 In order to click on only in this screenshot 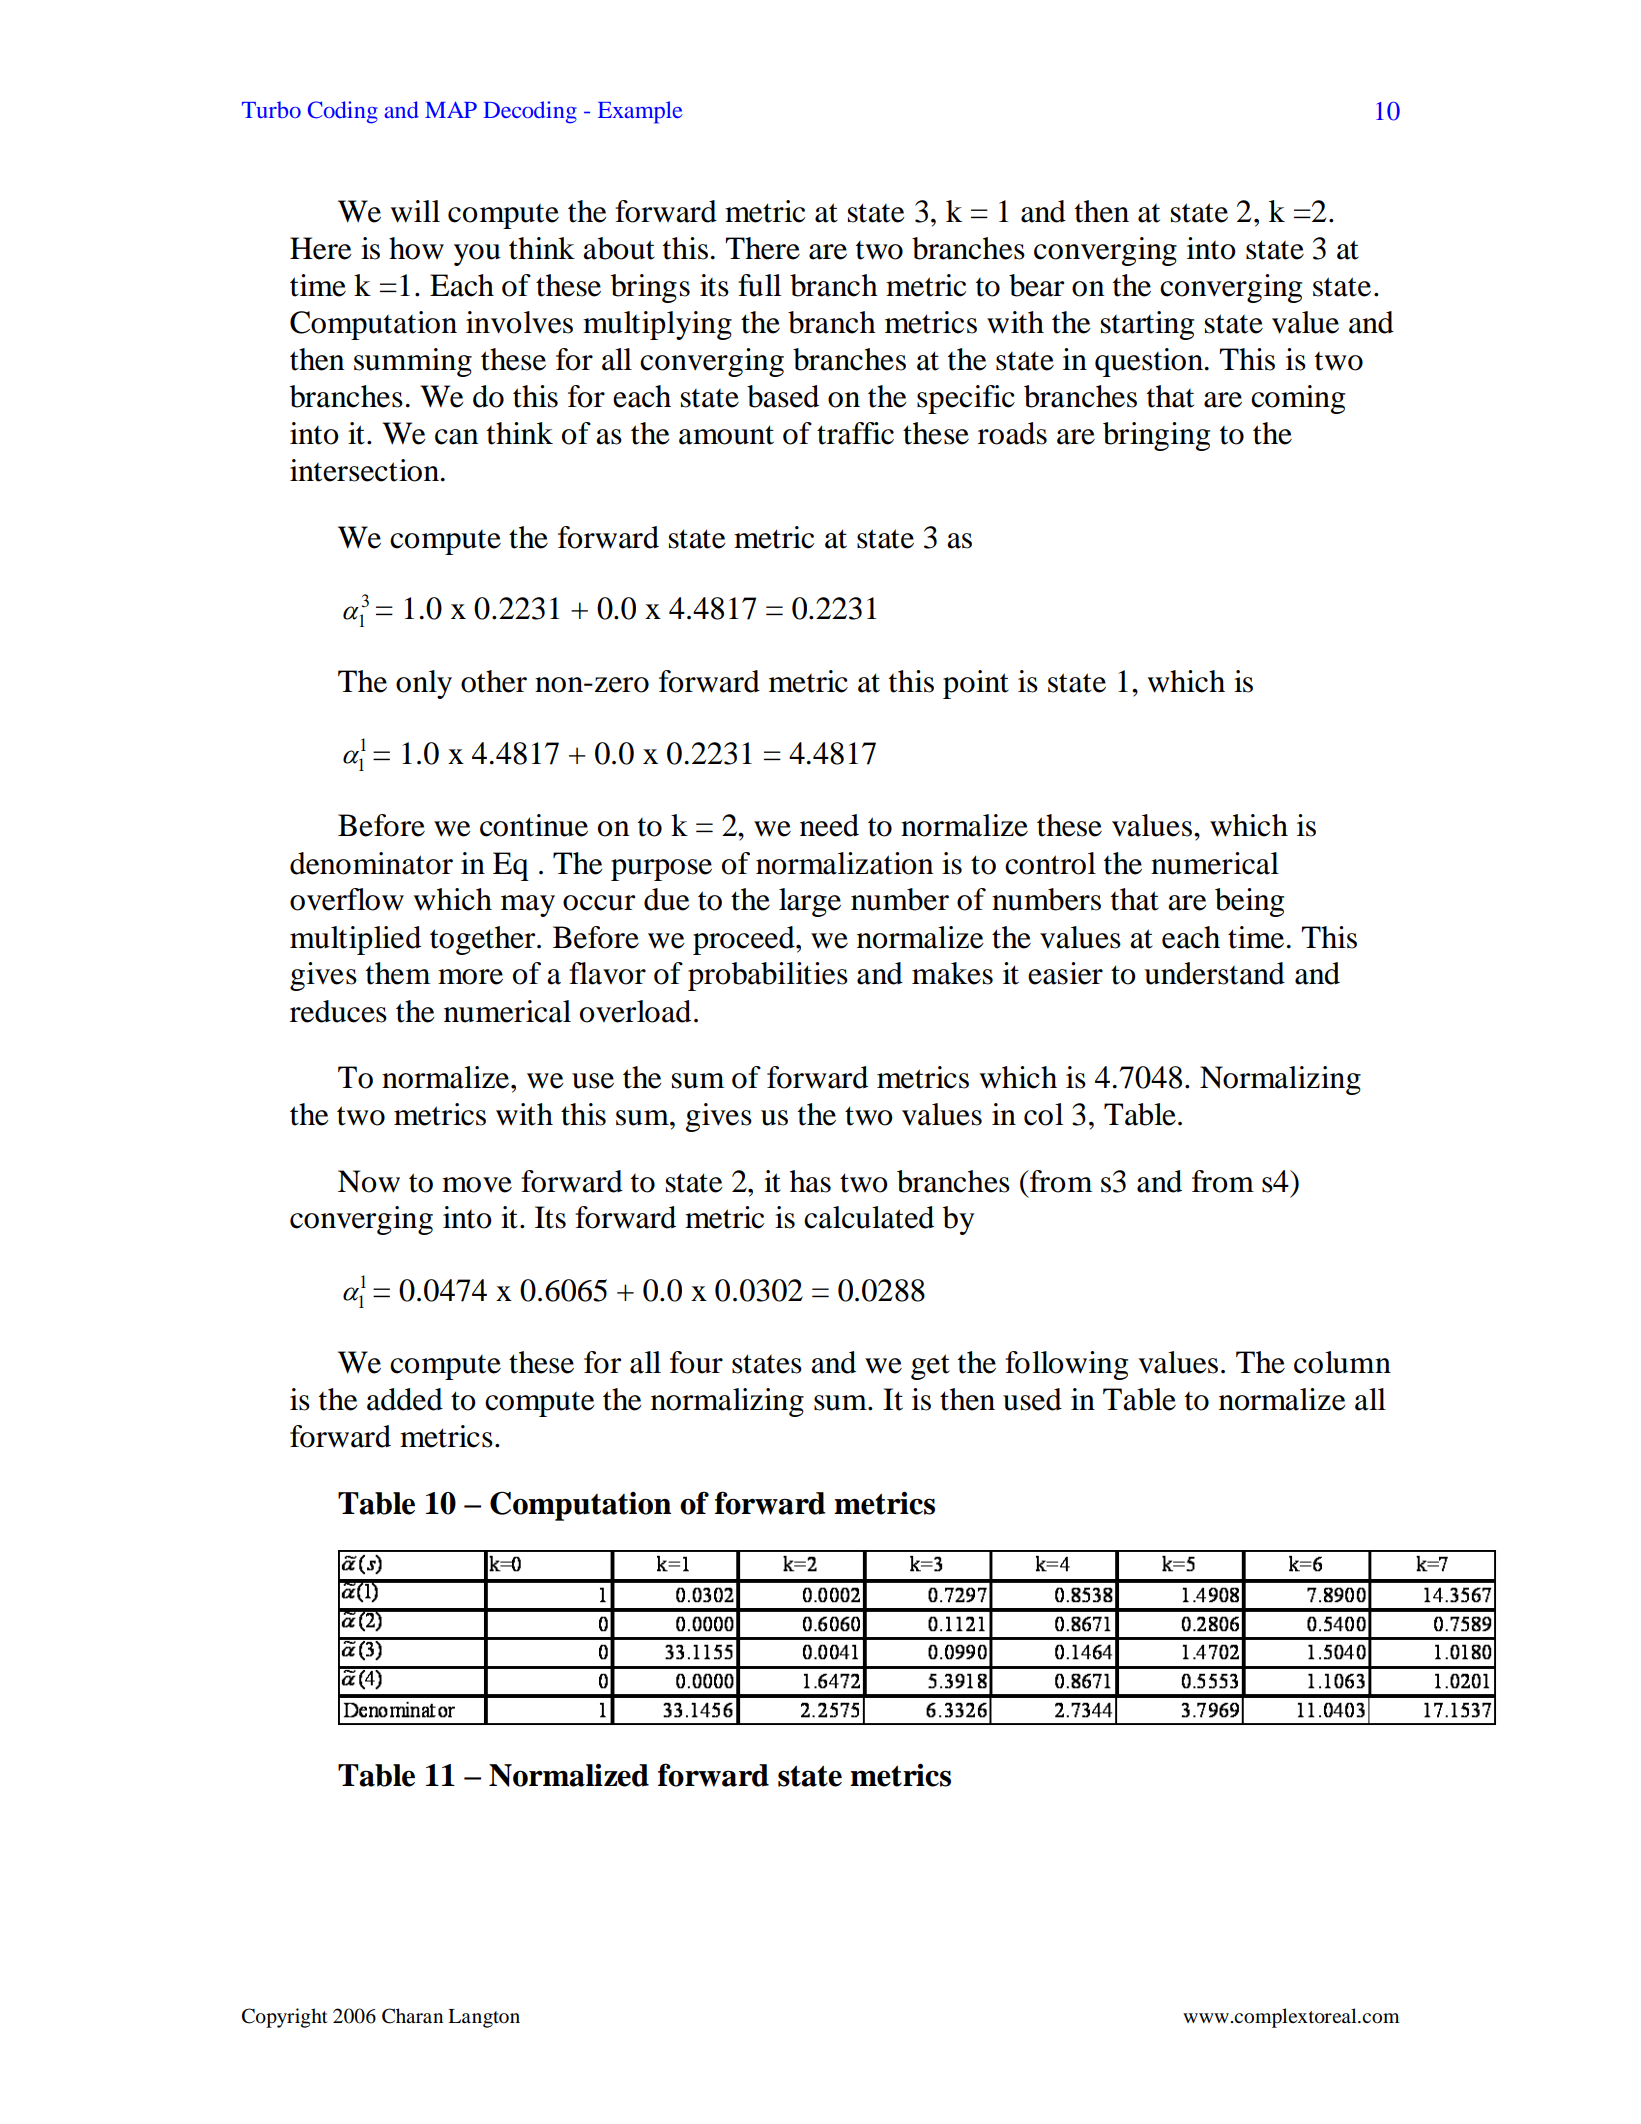, I will do `click(424, 684)`.
